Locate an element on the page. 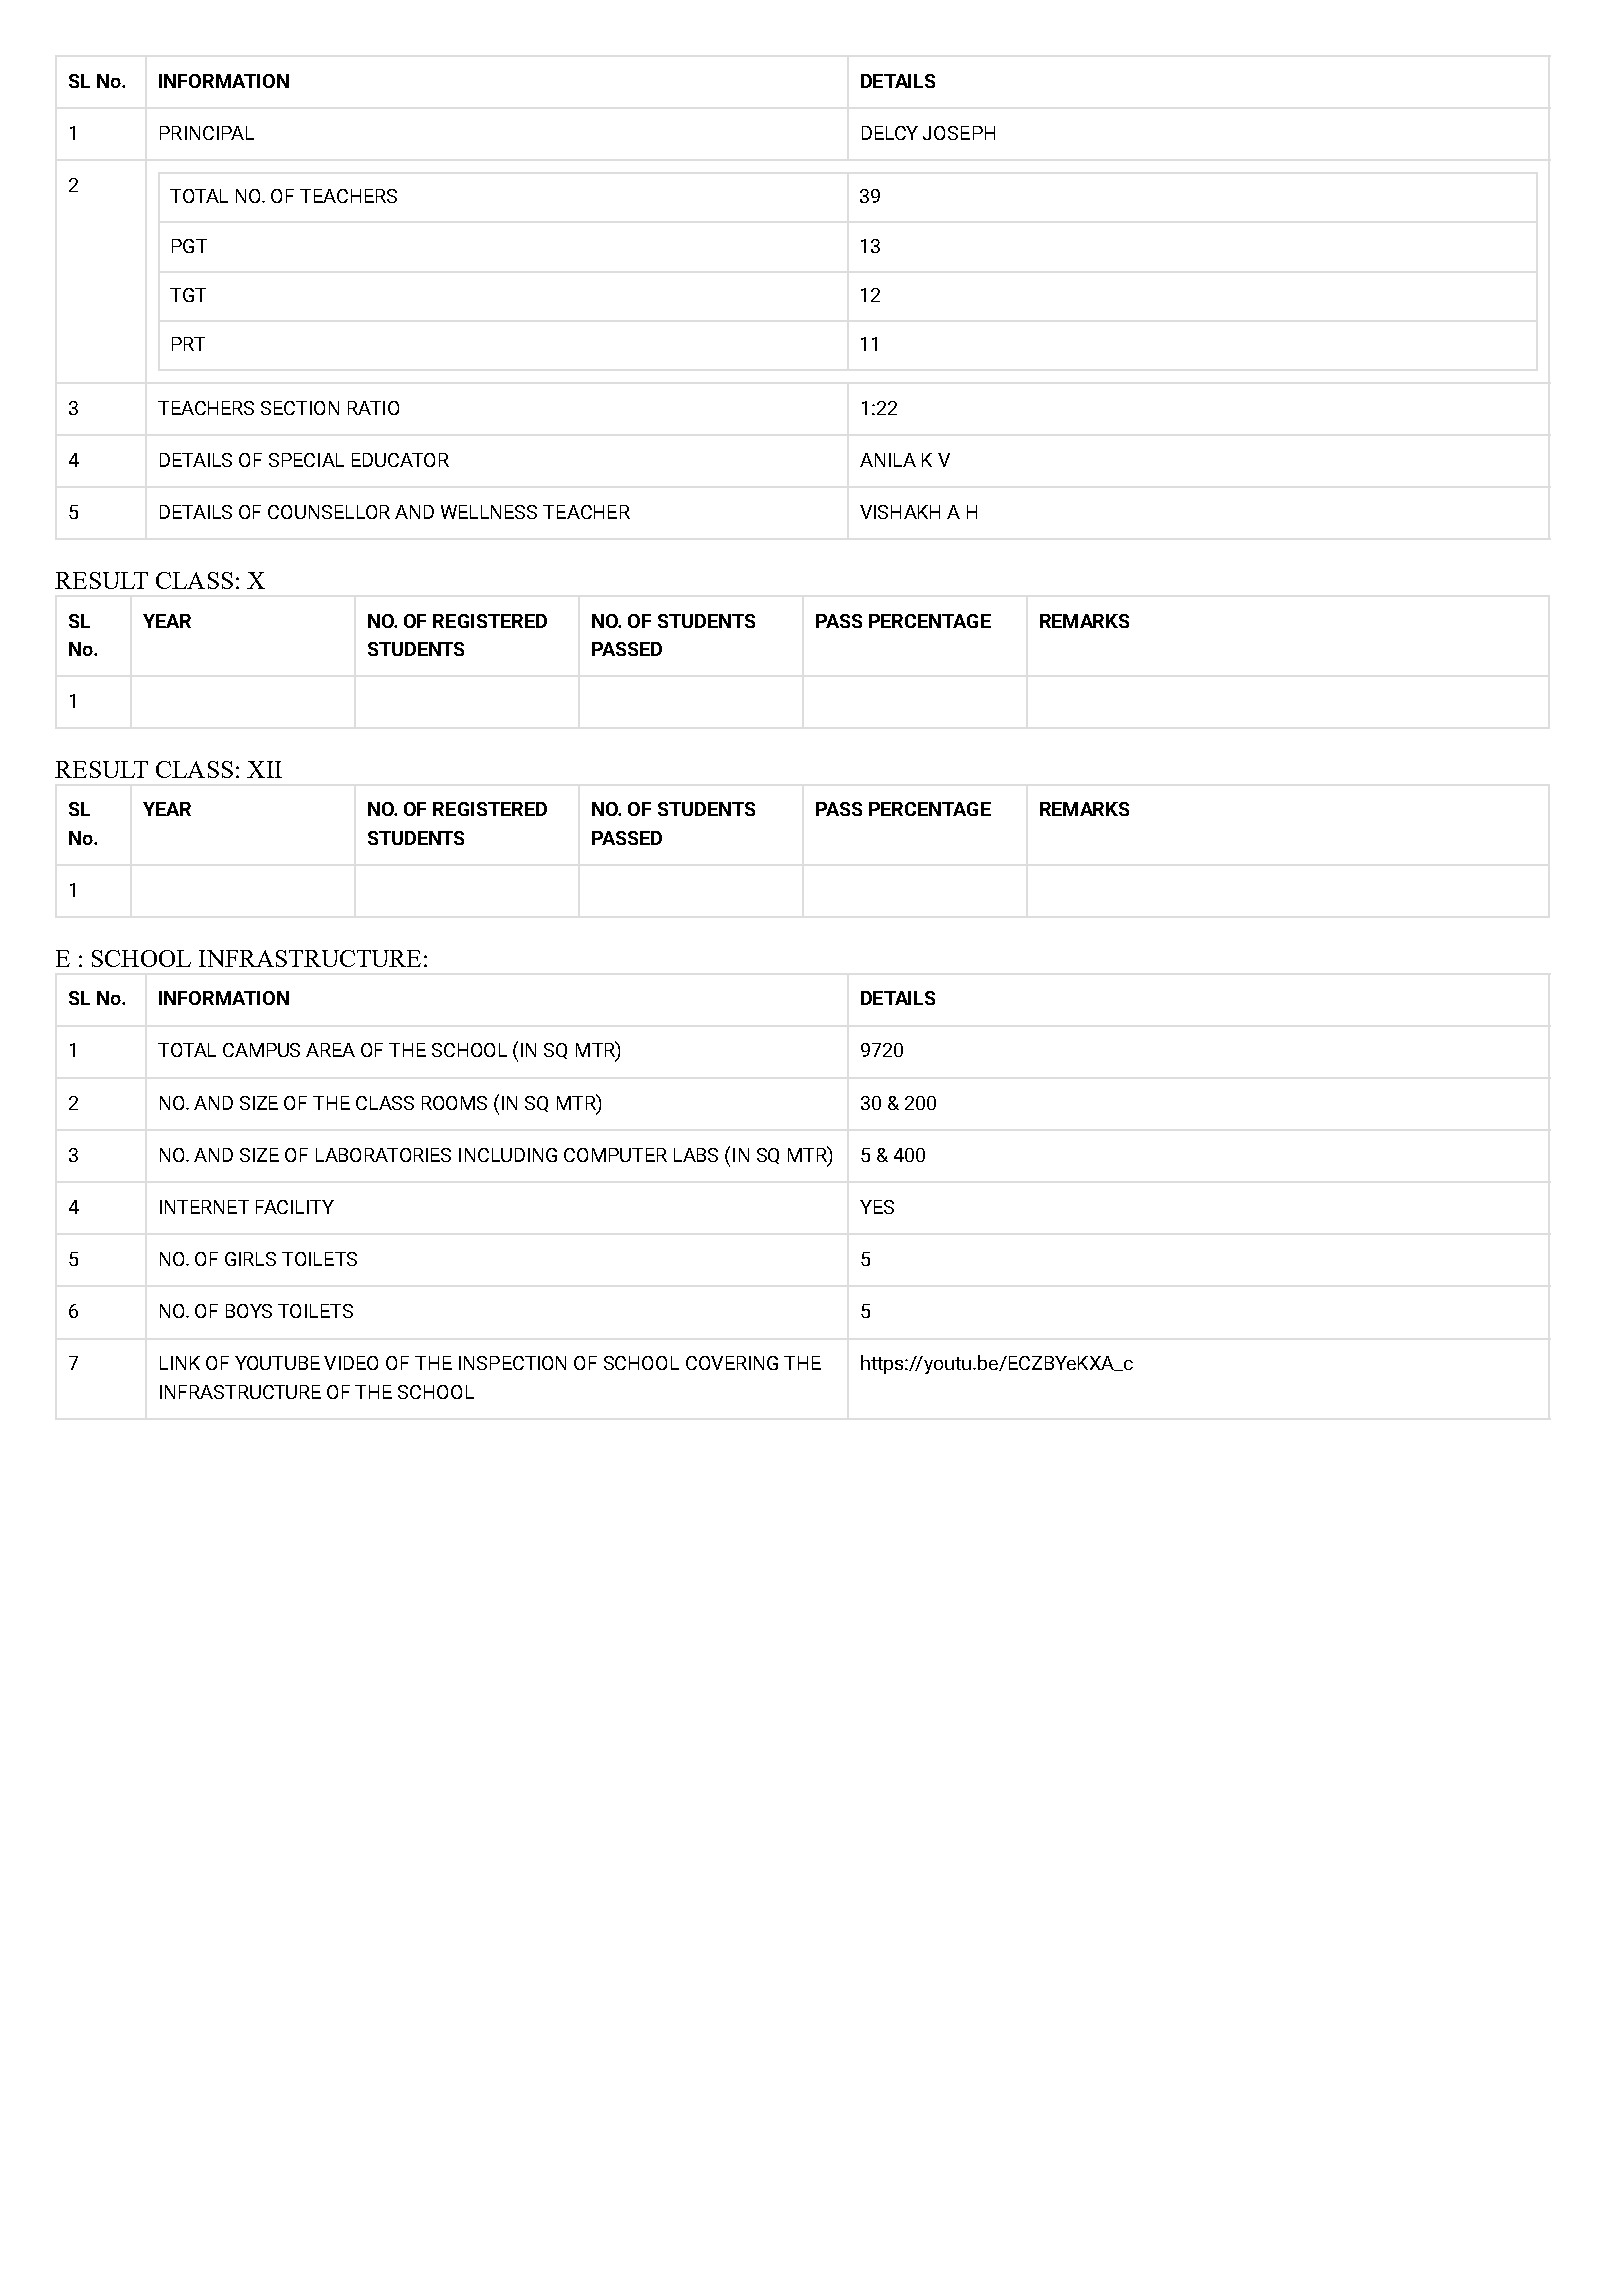  CAMPUS is located at coordinates (261, 1050).
